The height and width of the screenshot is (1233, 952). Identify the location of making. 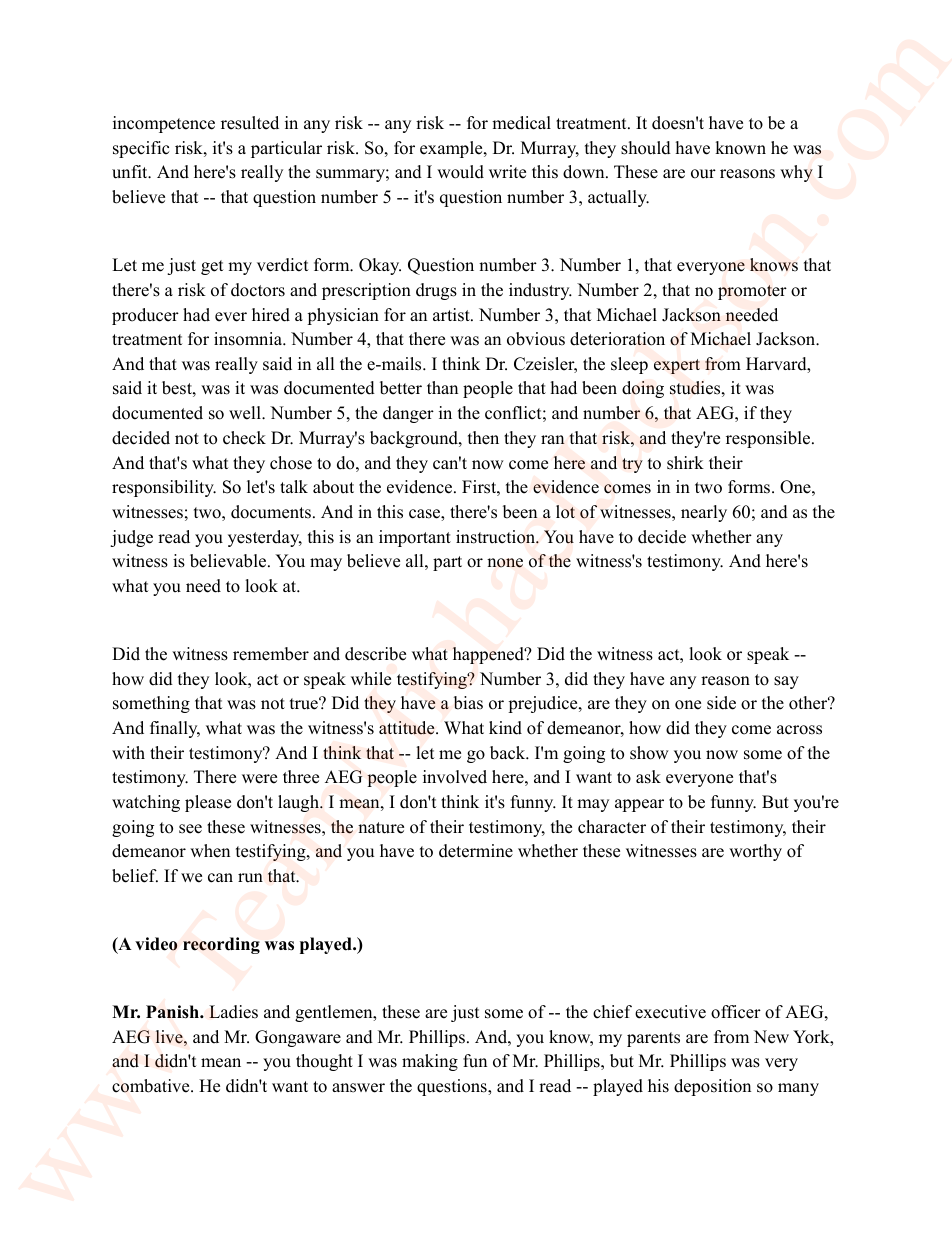
(430, 1062).
